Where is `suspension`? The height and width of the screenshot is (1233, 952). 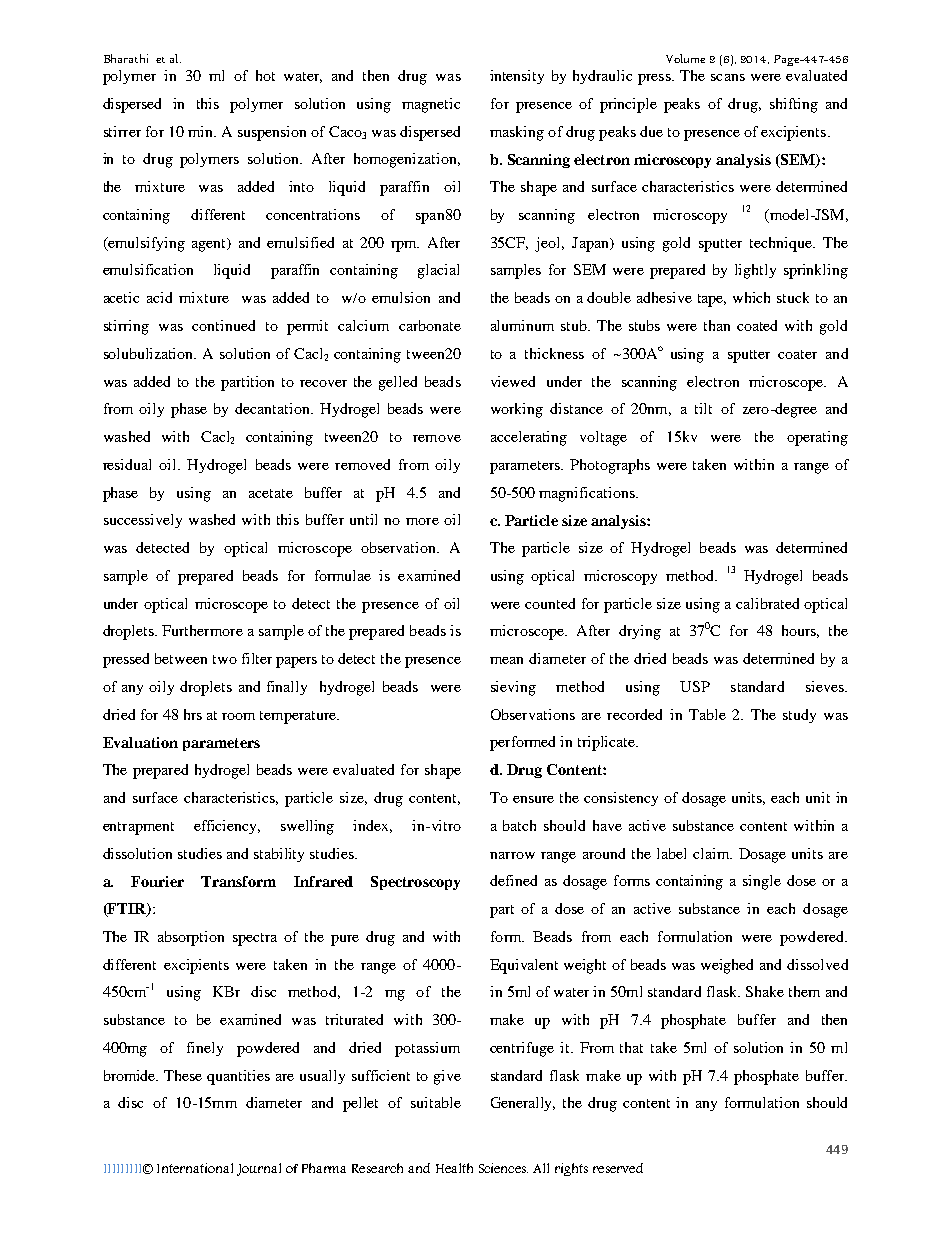
suspension is located at coordinates (272, 133).
